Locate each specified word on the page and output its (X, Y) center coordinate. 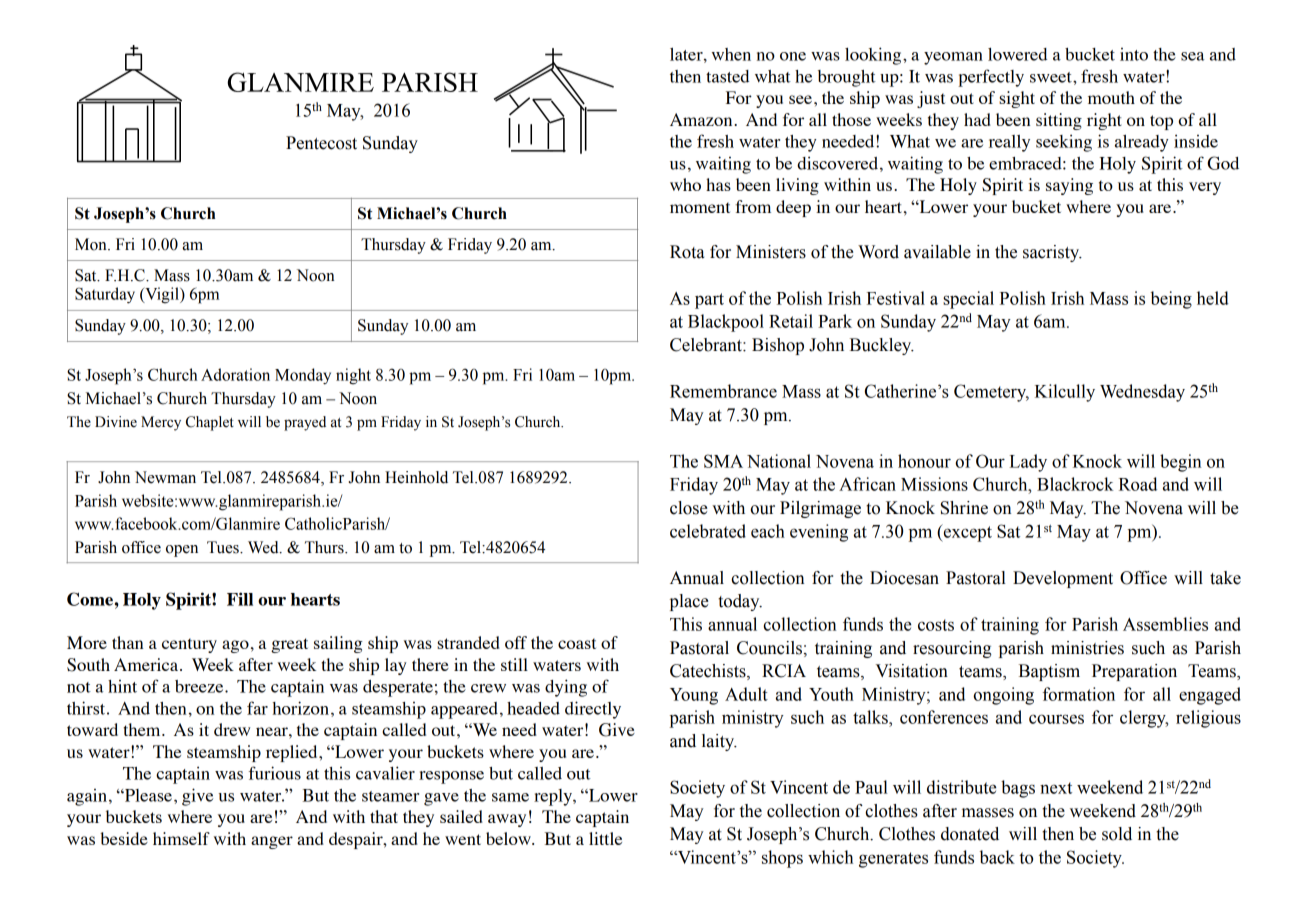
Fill (240, 599)
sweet (1052, 77)
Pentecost (321, 143)
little (605, 838)
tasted (727, 76)
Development (1063, 579)
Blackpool (726, 323)
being (1171, 300)
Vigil (162, 295)
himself (181, 838)
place (689, 602)
